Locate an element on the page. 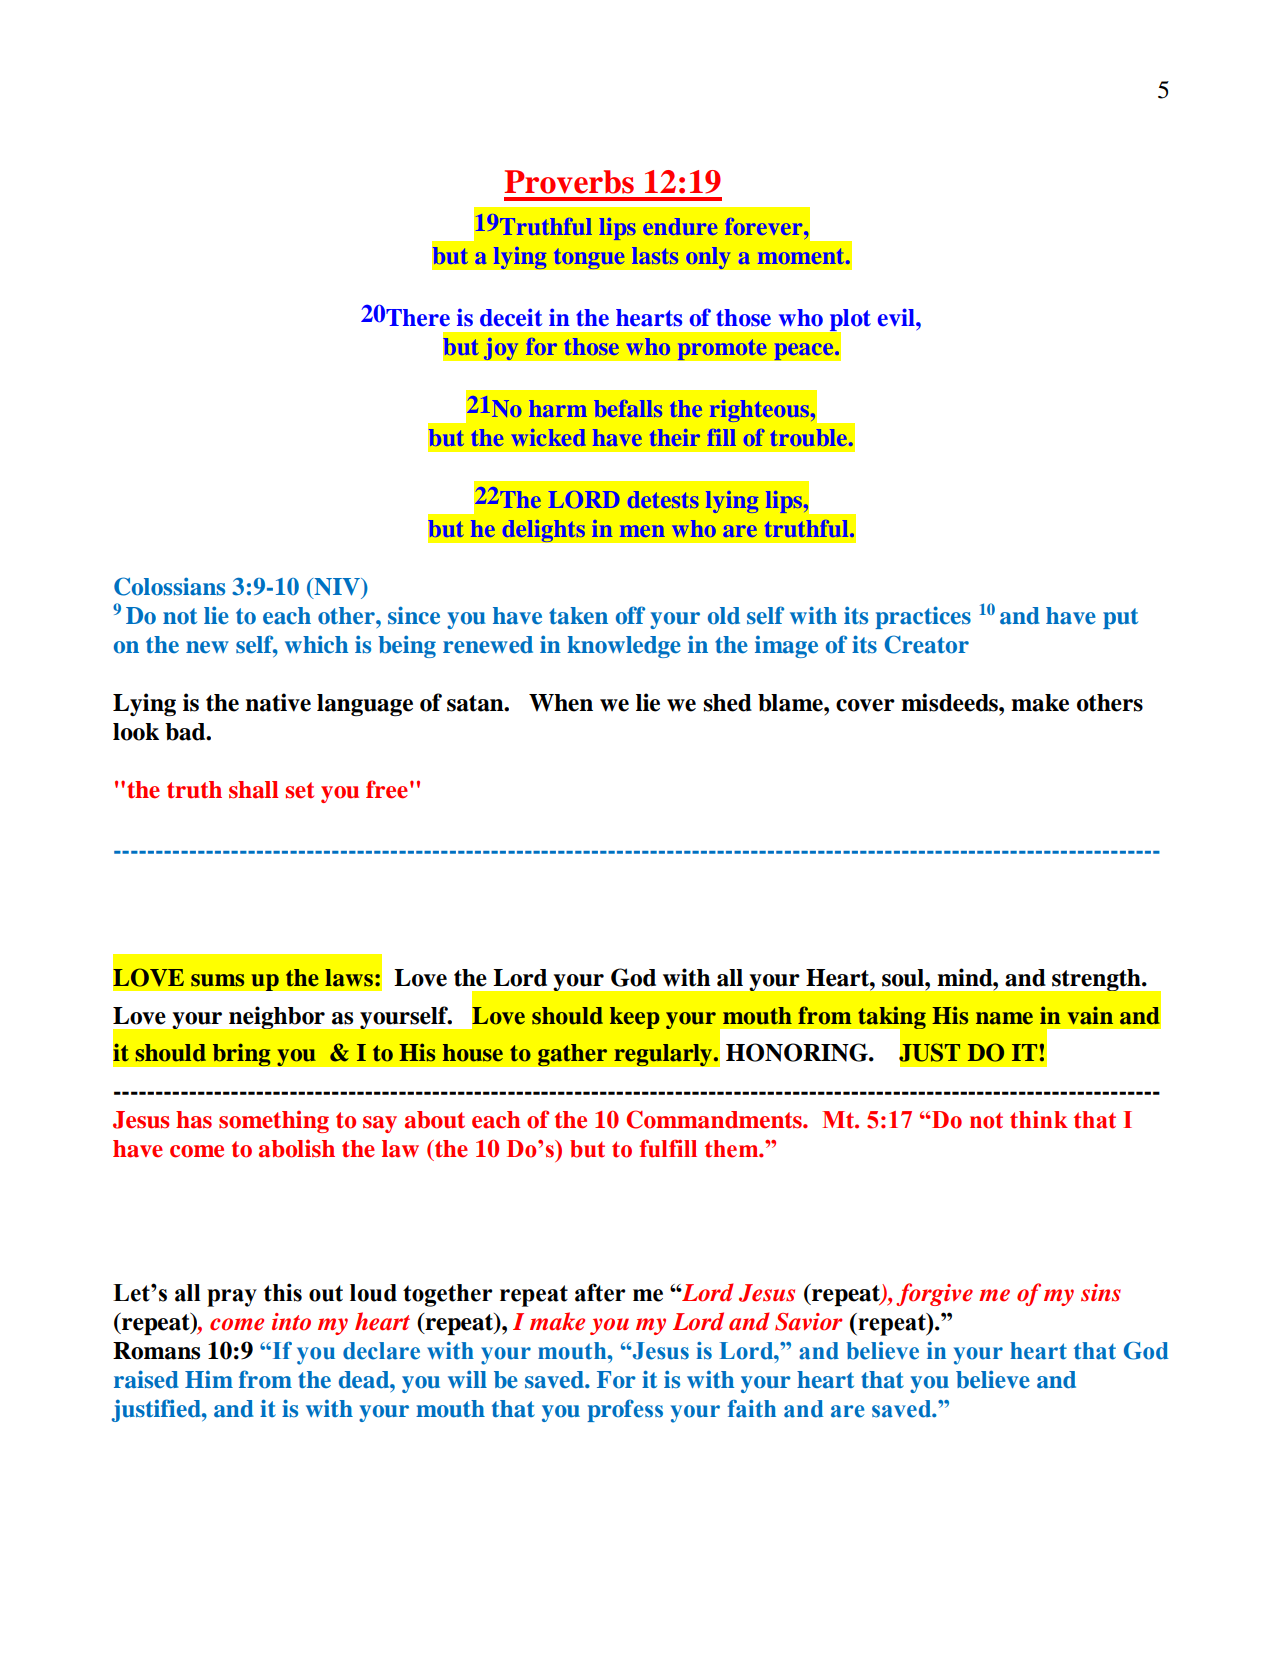  sums is located at coordinates (217, 980).
